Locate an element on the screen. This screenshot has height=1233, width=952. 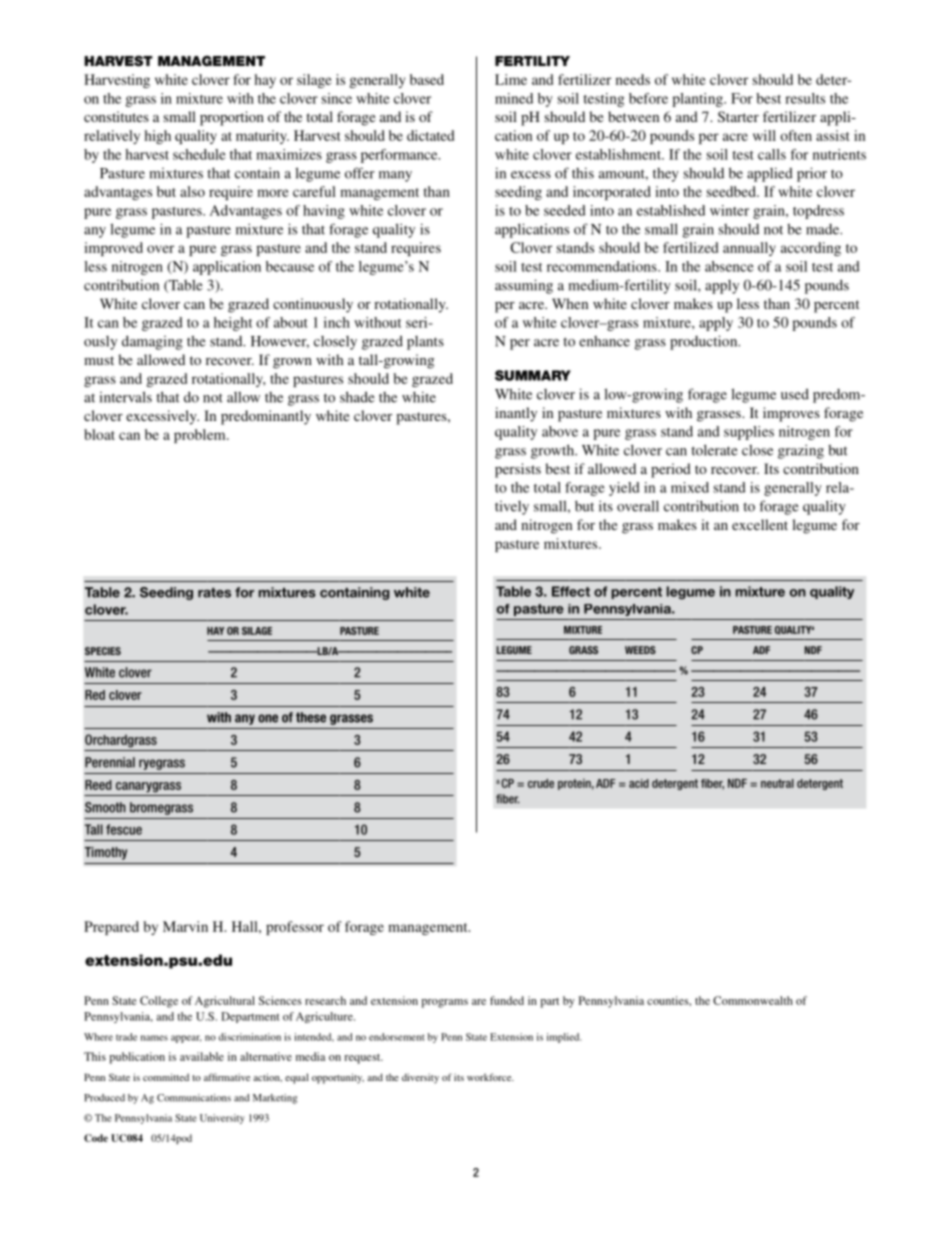
Starter is located at coordinates (738, 116).
